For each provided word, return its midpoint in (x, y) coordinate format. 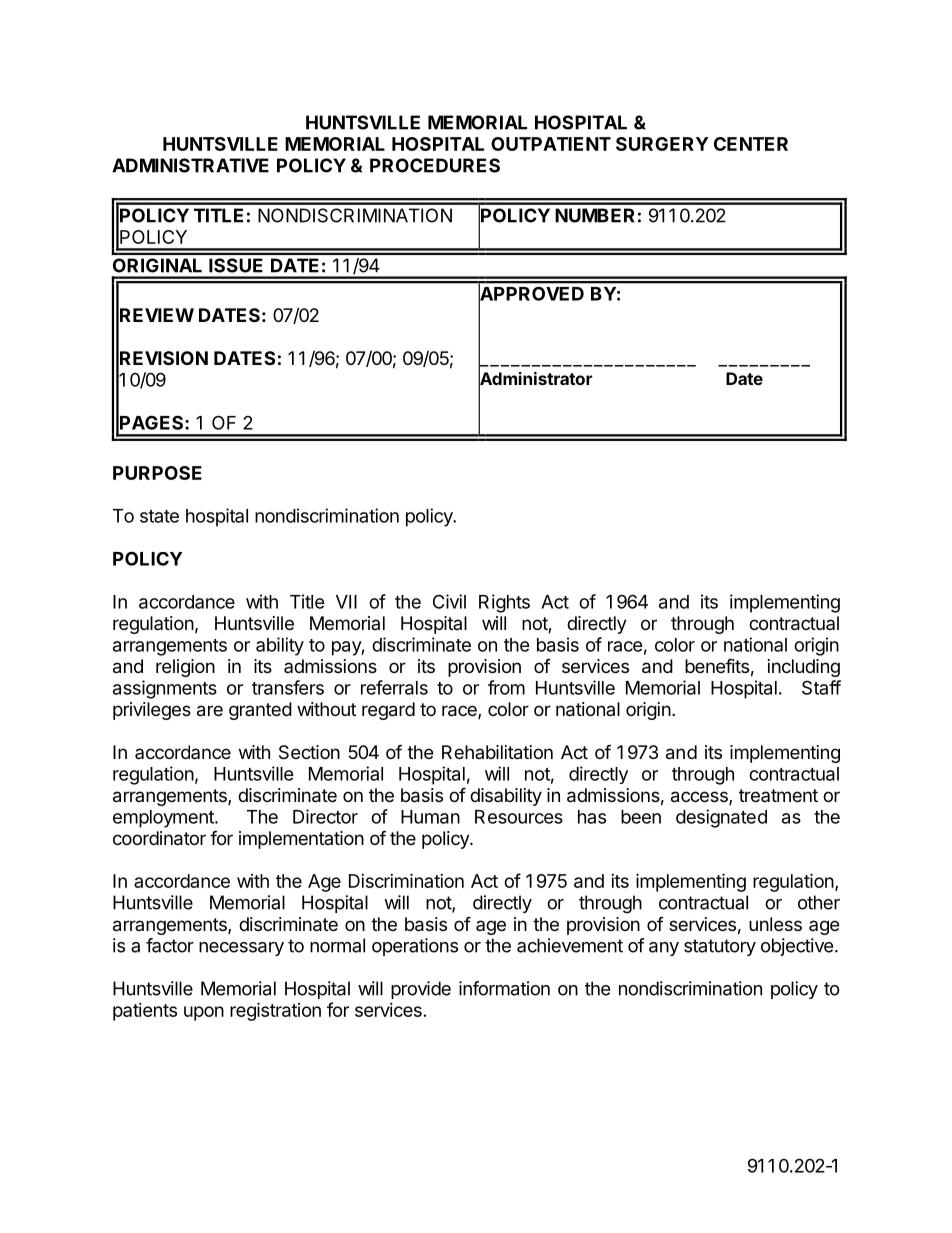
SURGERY (662, 144)
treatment (778, 795)
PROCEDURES (435, 165)
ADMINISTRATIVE (190, 165)
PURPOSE (157, 473)
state (159, 516)
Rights (504, 603)
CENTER (751, 144)
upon (204, 1013)
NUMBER (595, 215)
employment (164, 819)
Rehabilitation (497, 752)
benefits (717, 665)
